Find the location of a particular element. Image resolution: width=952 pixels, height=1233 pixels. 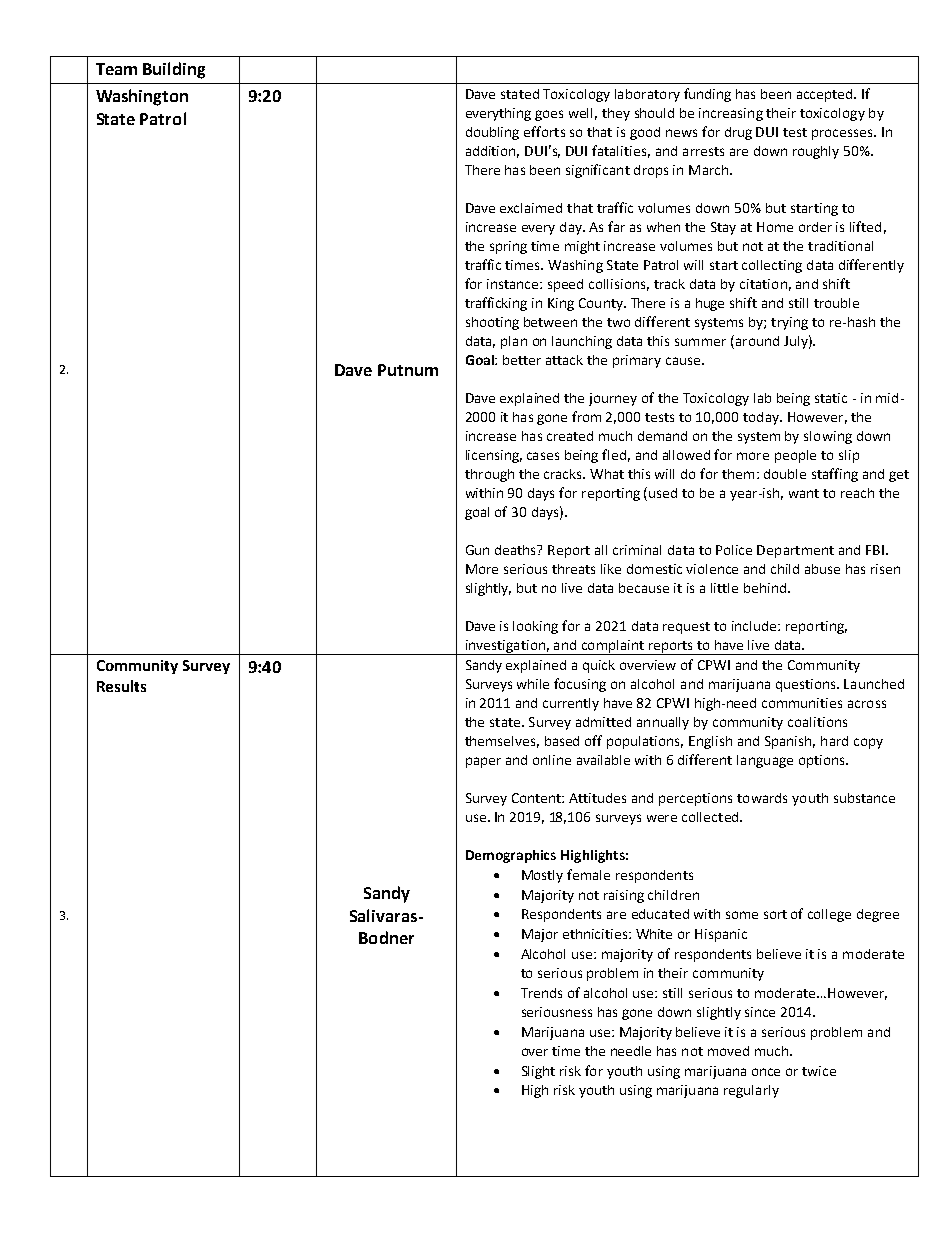

Trends is located at coordinates (541, 993).
